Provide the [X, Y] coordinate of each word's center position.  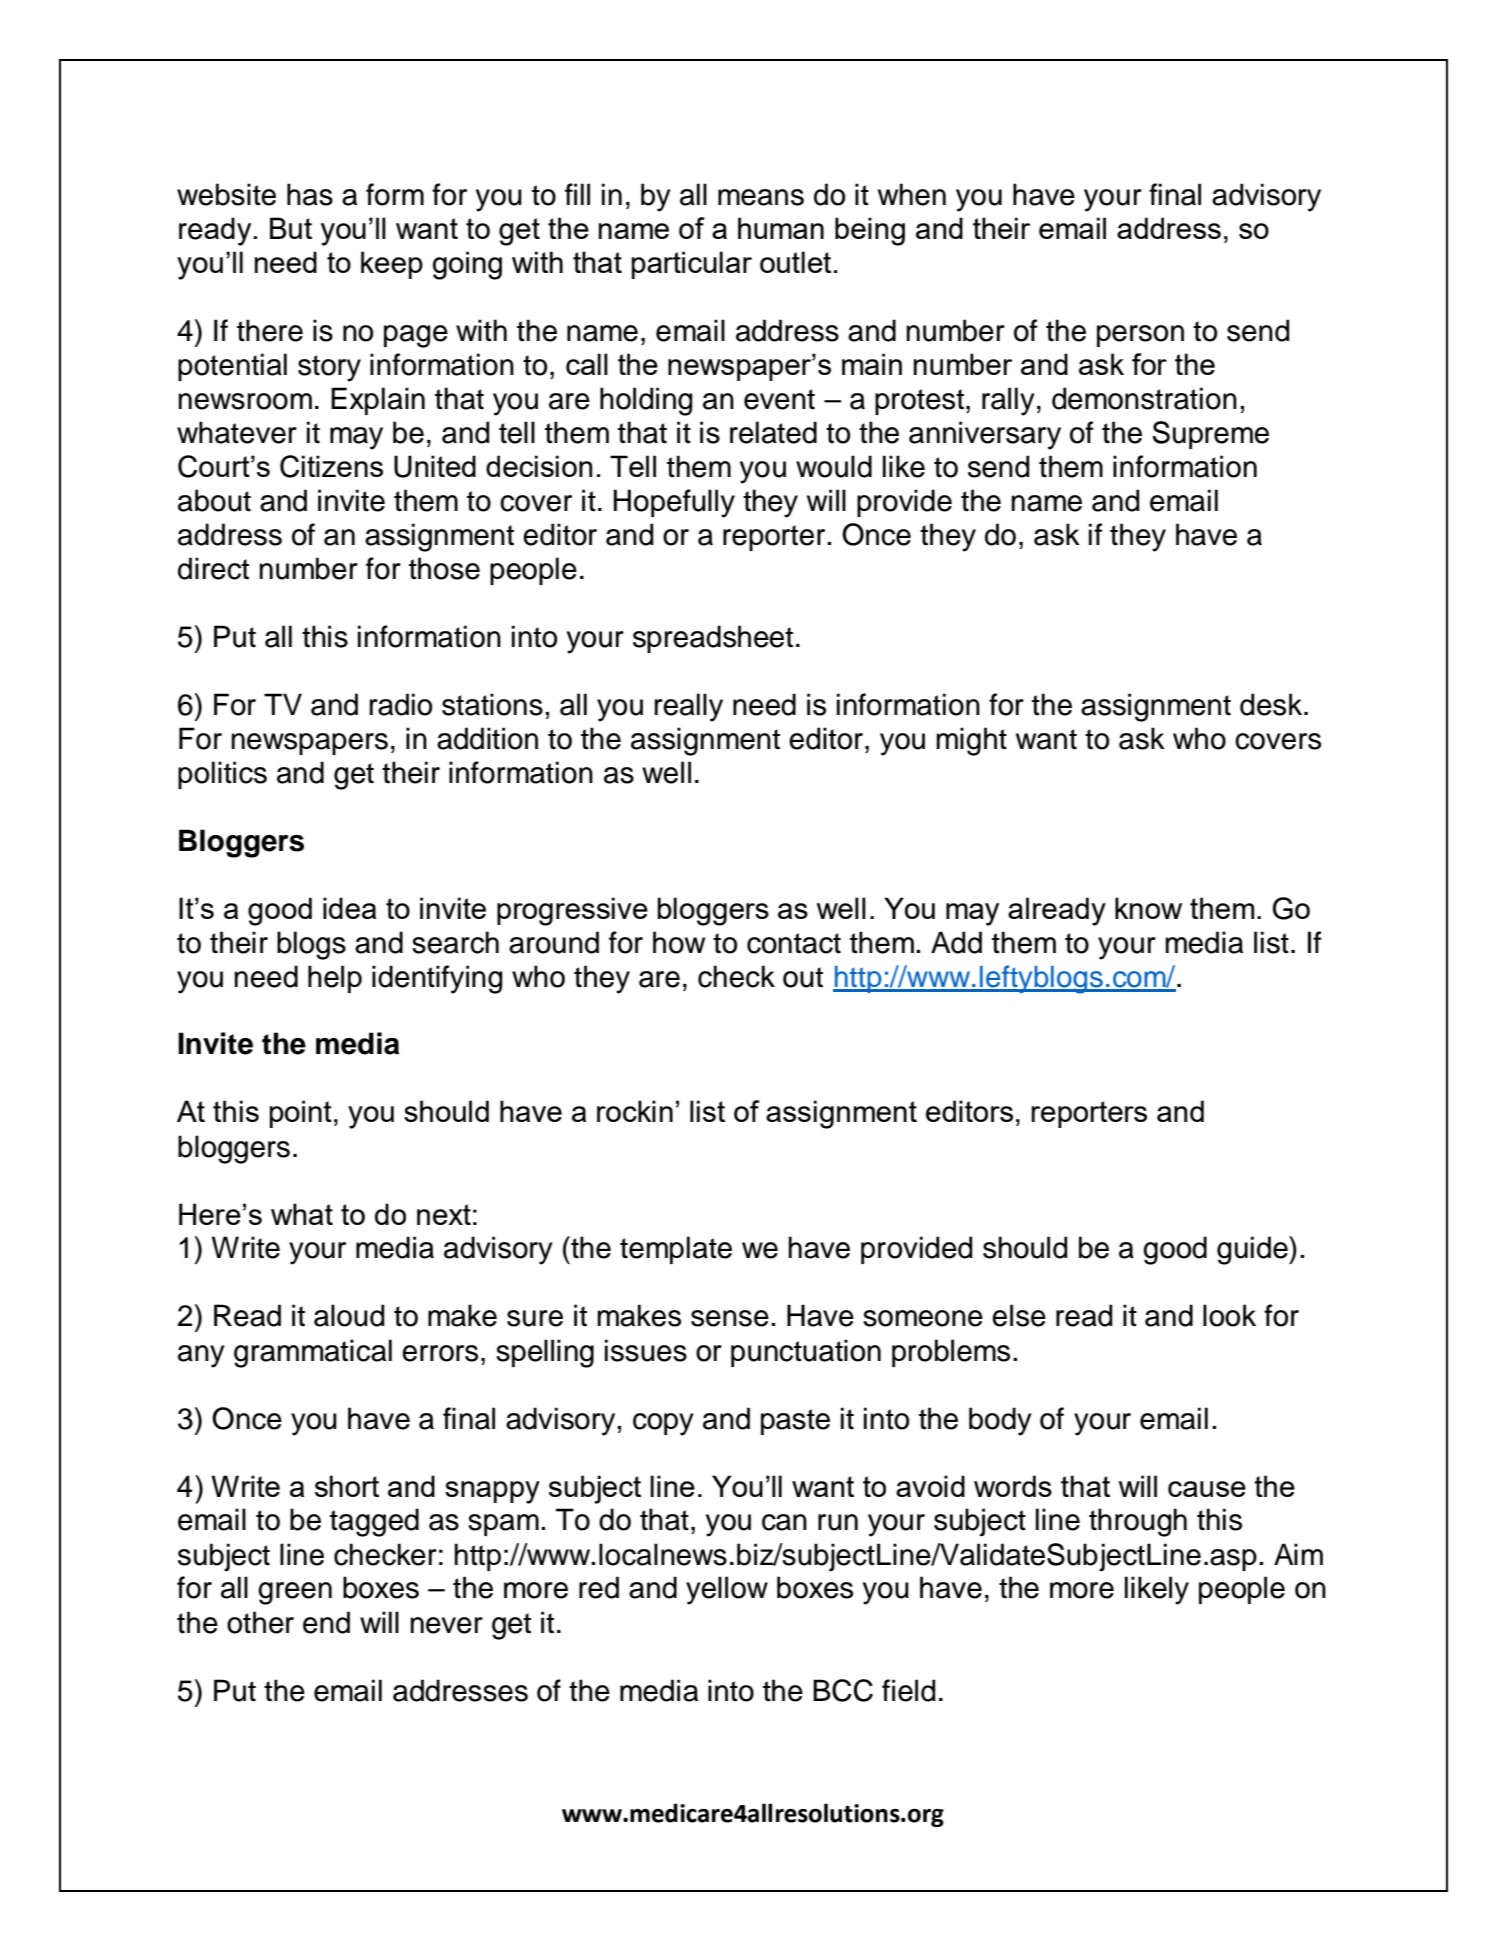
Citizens [331, 466]
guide [1253, 1250]
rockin [635, 1111]
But [291, 228]
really [689, 707]
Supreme [1210, 435]
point [301, 1114]
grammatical [313, 1353]
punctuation [806, 1353]
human [781, 228]
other [260, 1622]
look [1229, 1315]
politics [222, 775]
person [1140, 336]
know [1148, 908]
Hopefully [674, 503]
